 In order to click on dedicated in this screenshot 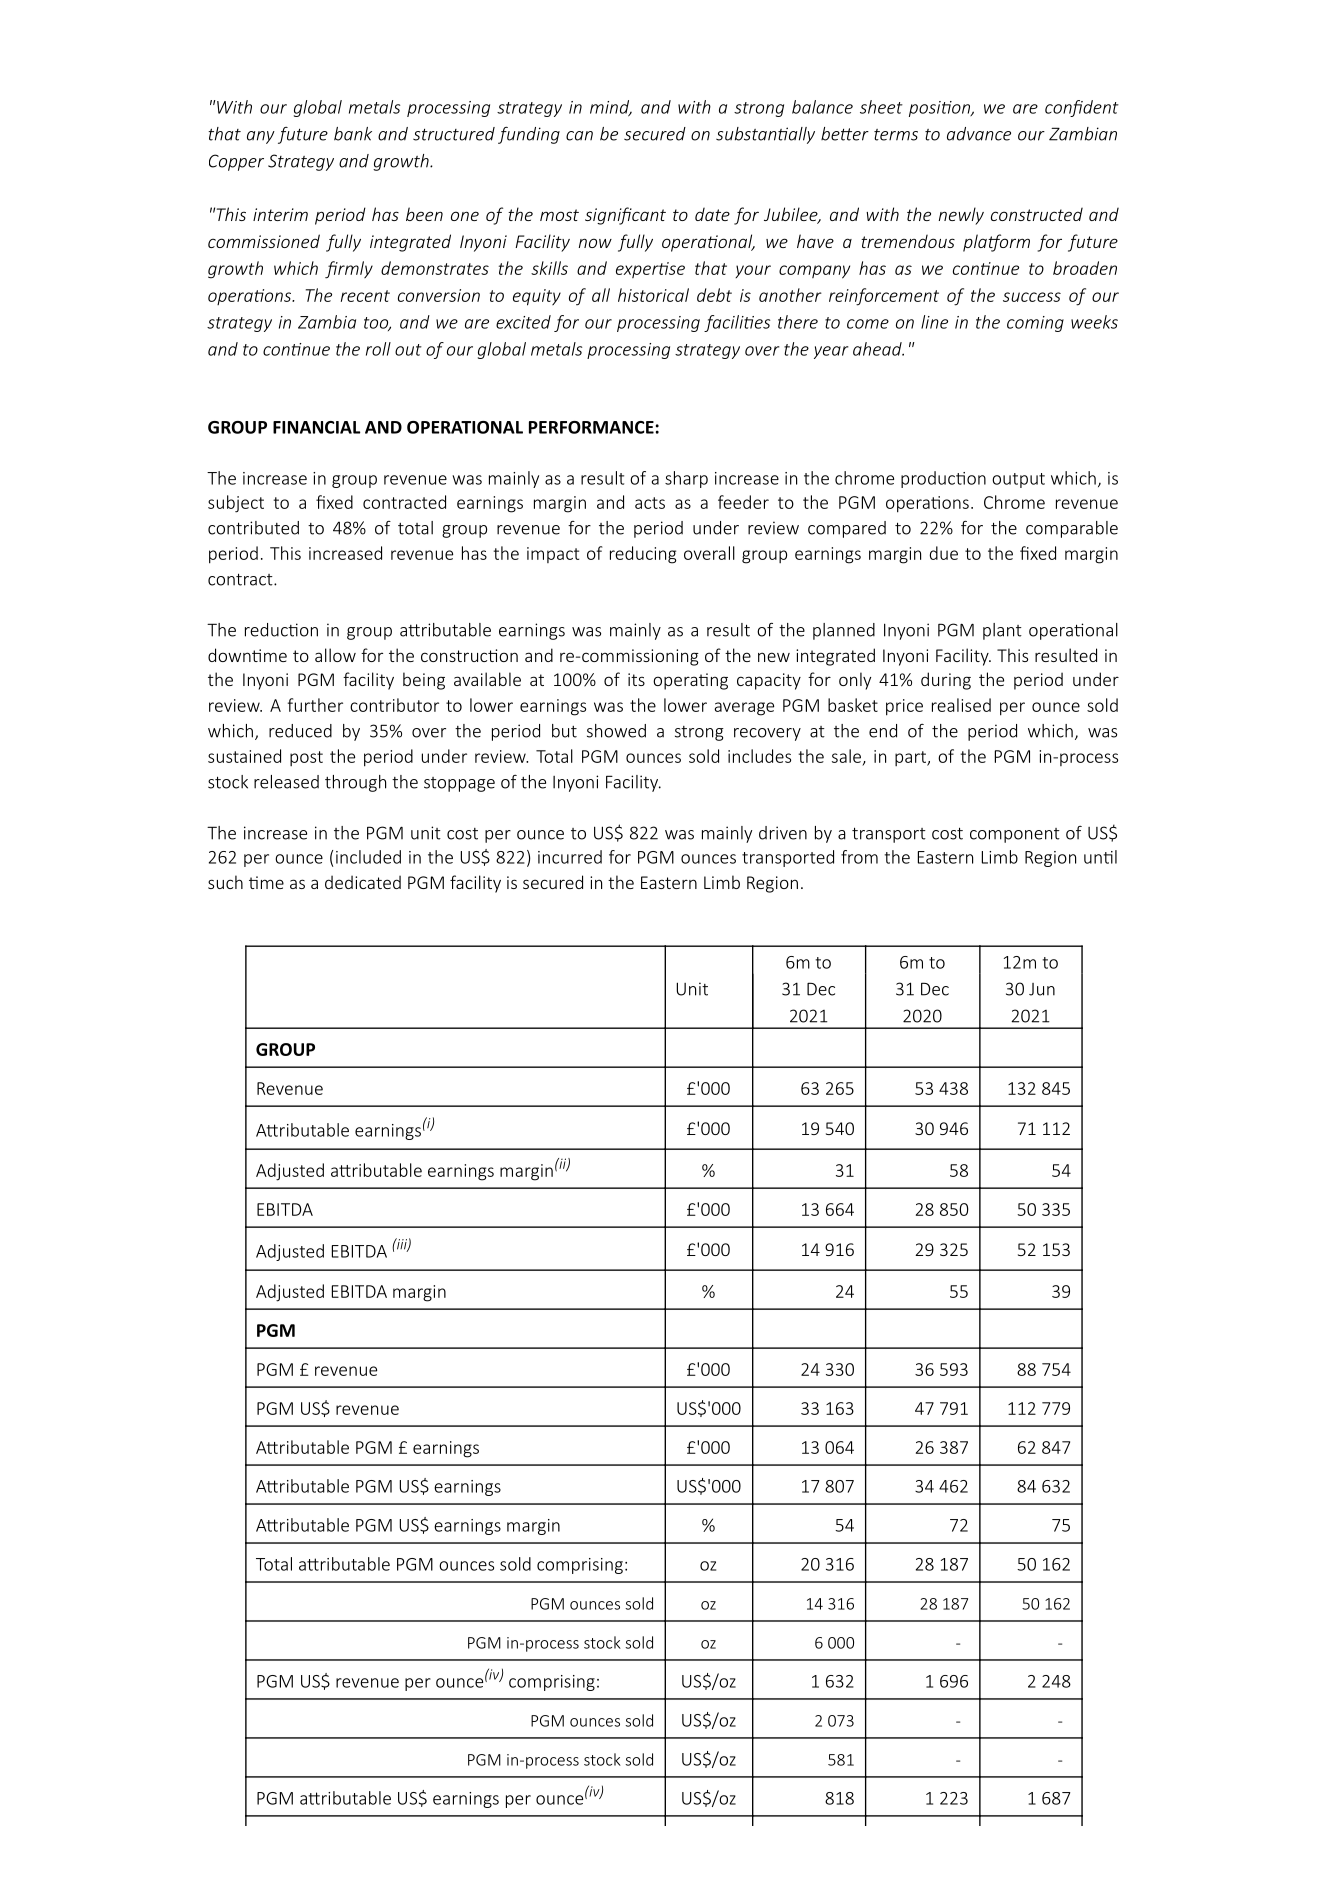, I will do `click(363, 882)`.
